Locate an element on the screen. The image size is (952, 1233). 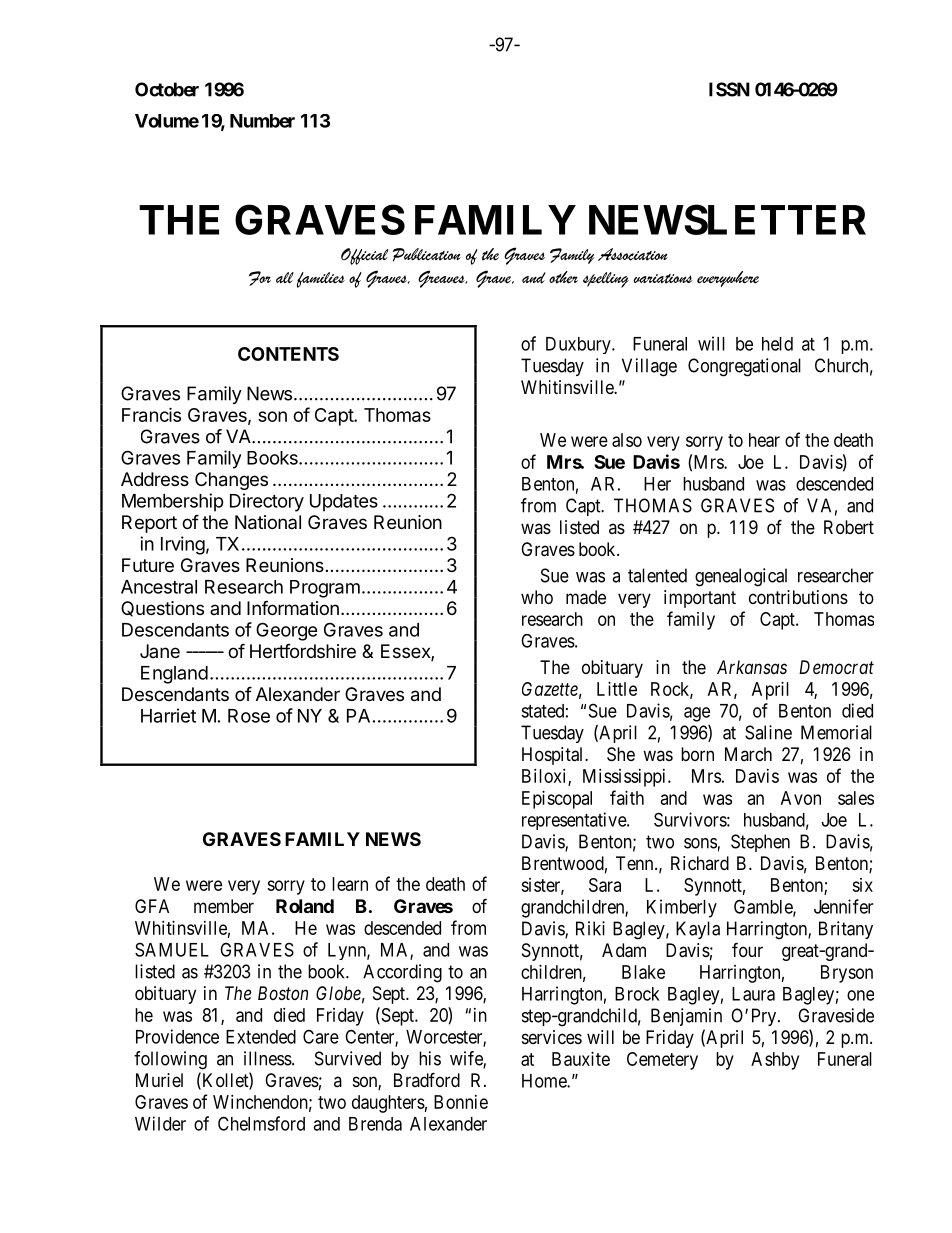
Publication is located at coordinates (427, 255).
